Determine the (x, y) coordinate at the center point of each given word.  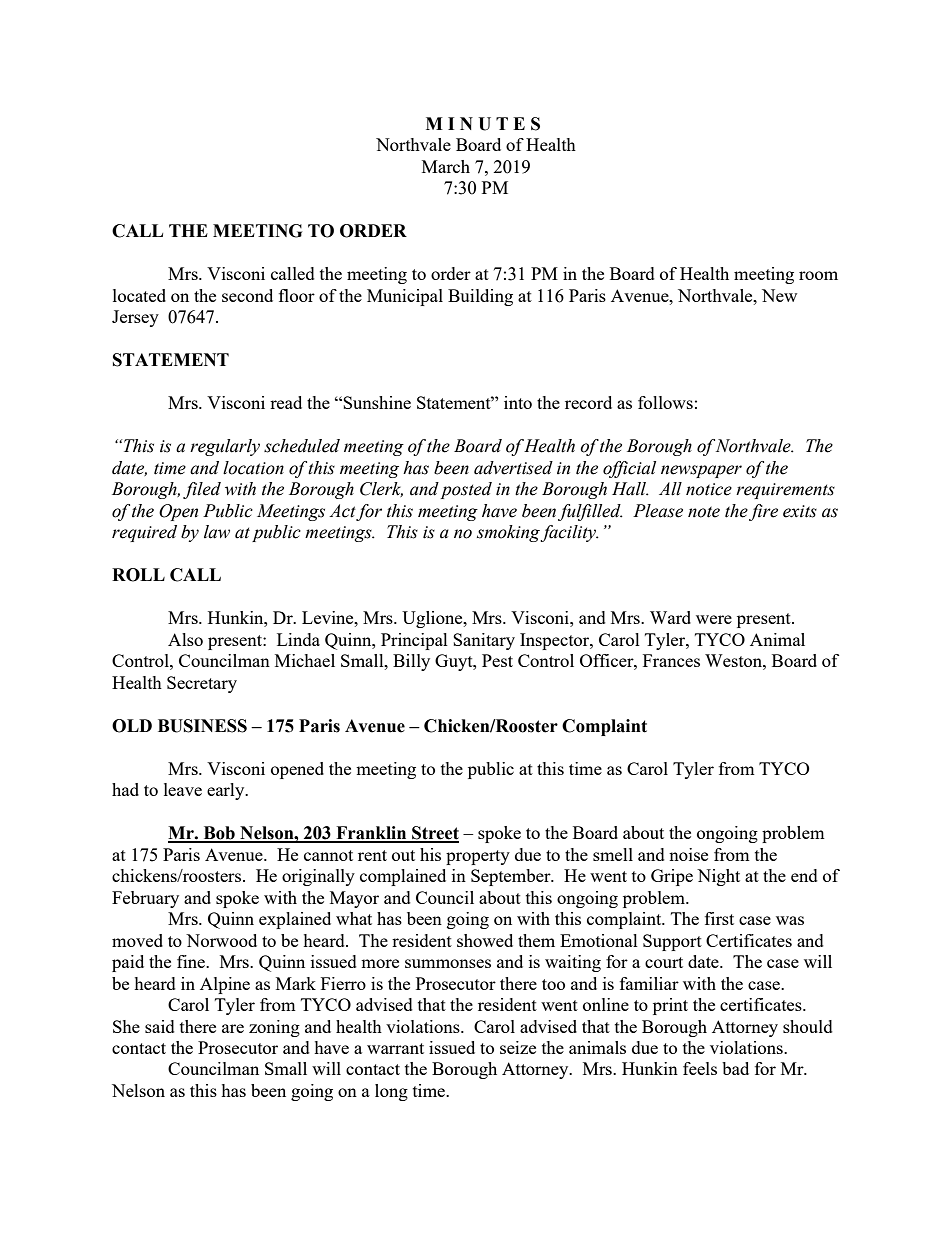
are (233, 1028)
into (518, 402)
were (714, 619)
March (446, 166)
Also (185, 639)
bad (735, 1068)
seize (518, 1047)
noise (688, 854)
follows (665, 402)
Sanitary (484, 641)
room (818, 275)
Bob (219, 834)
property (478, 857)
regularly (225, 447)
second (247, 295)
